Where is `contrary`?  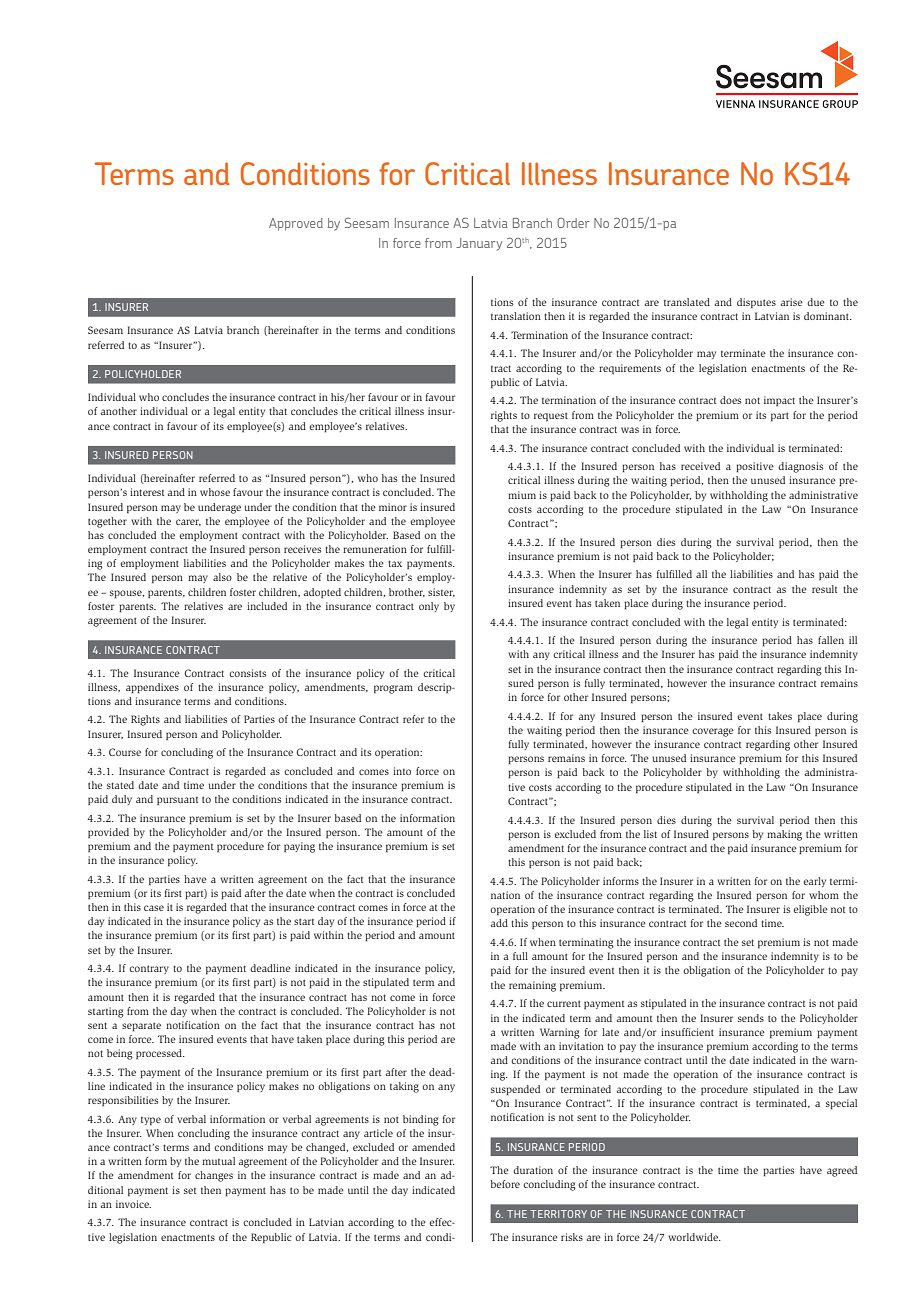 contrary is located at coordinates (149, 969).
